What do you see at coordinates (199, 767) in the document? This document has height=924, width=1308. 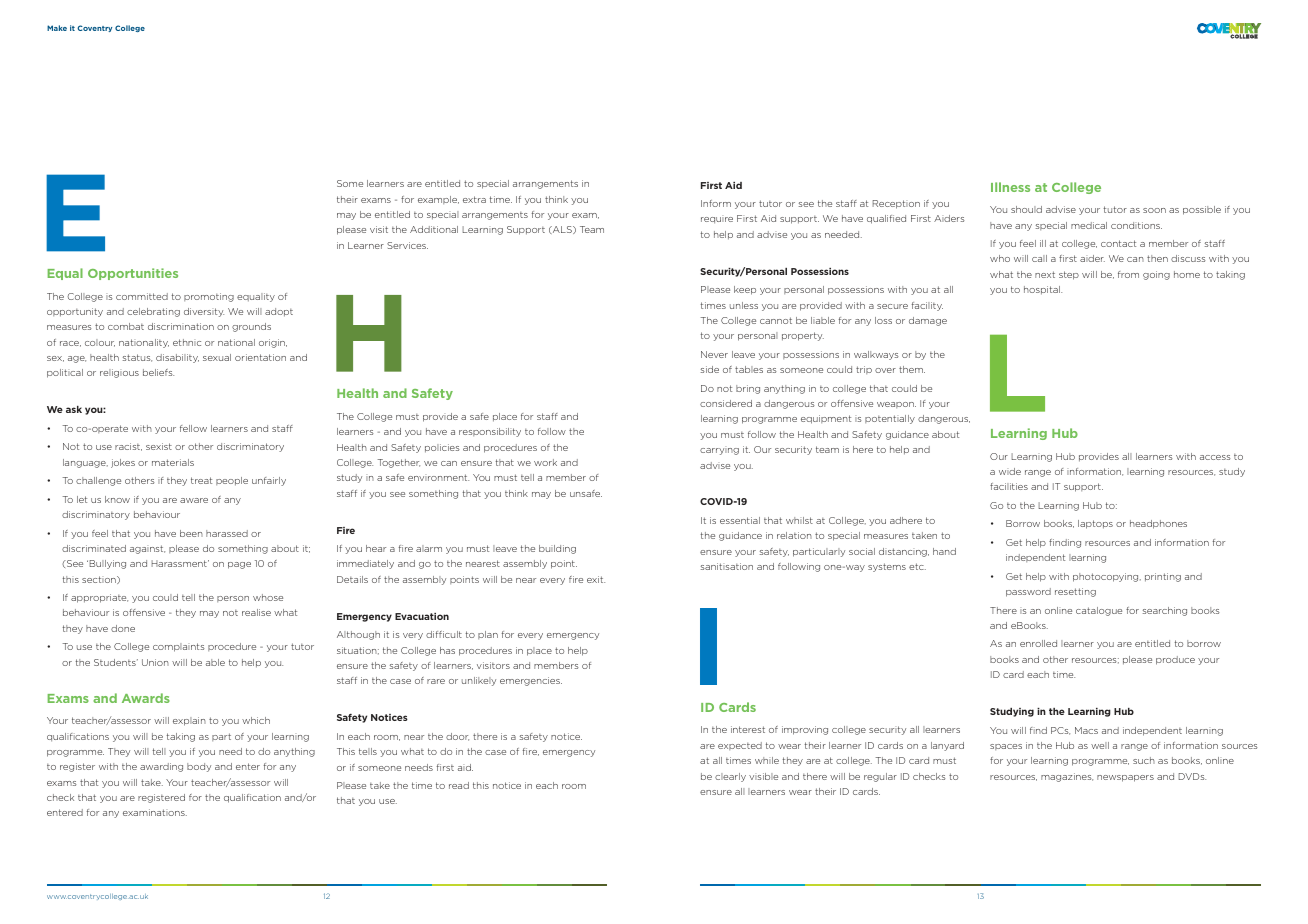 I see `body` at bounding box center [199, 767].
